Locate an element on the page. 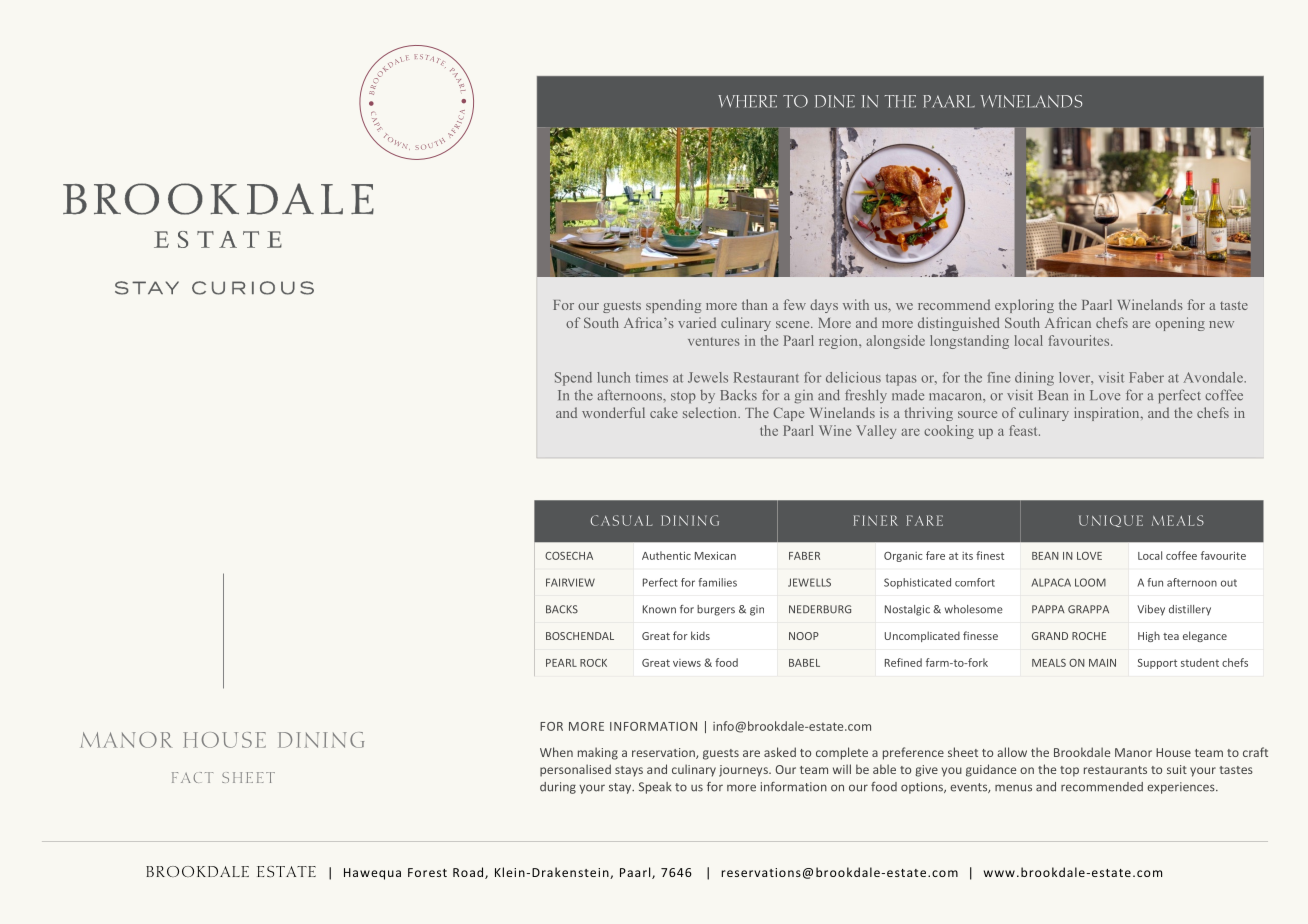  with is located at coordinates (856, 304).
